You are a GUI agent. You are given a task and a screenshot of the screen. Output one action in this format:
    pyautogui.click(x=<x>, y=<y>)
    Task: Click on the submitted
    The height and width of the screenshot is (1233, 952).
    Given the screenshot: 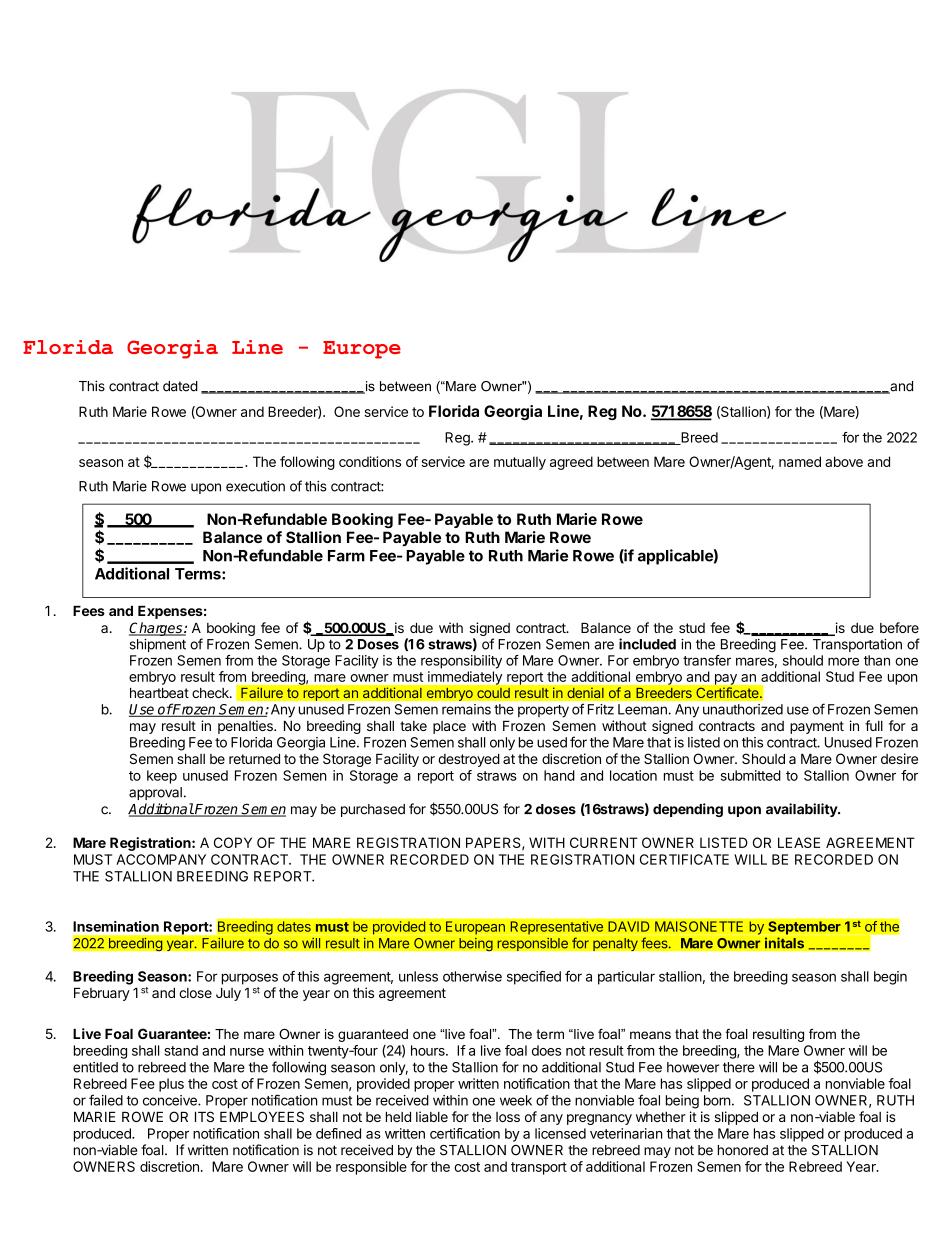 What is the action you would take?
    pyautogui.click(x=751, y=775)
